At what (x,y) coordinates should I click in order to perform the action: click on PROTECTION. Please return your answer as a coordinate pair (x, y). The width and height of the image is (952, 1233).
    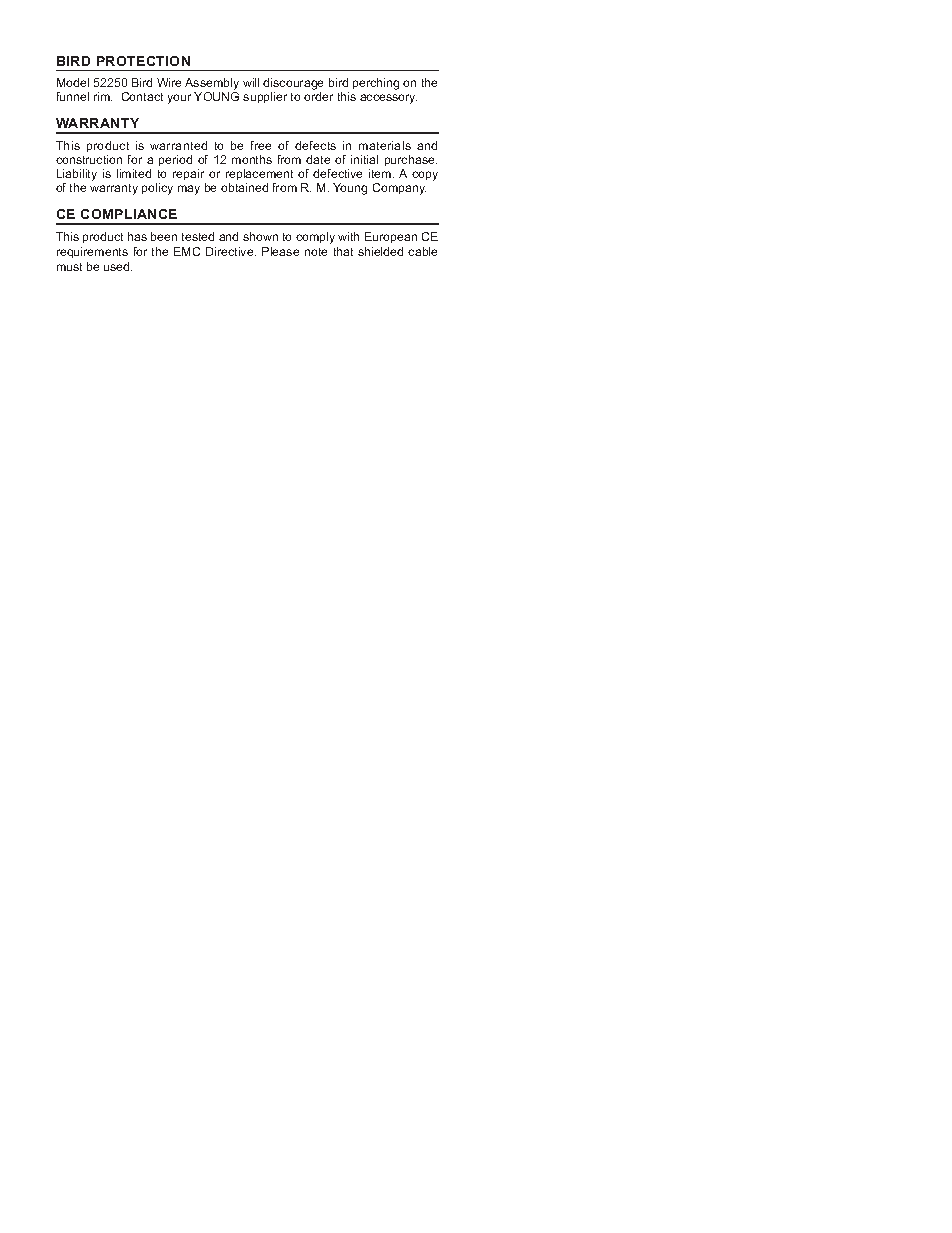
    Looking at the image, I should click on (143, 61).
